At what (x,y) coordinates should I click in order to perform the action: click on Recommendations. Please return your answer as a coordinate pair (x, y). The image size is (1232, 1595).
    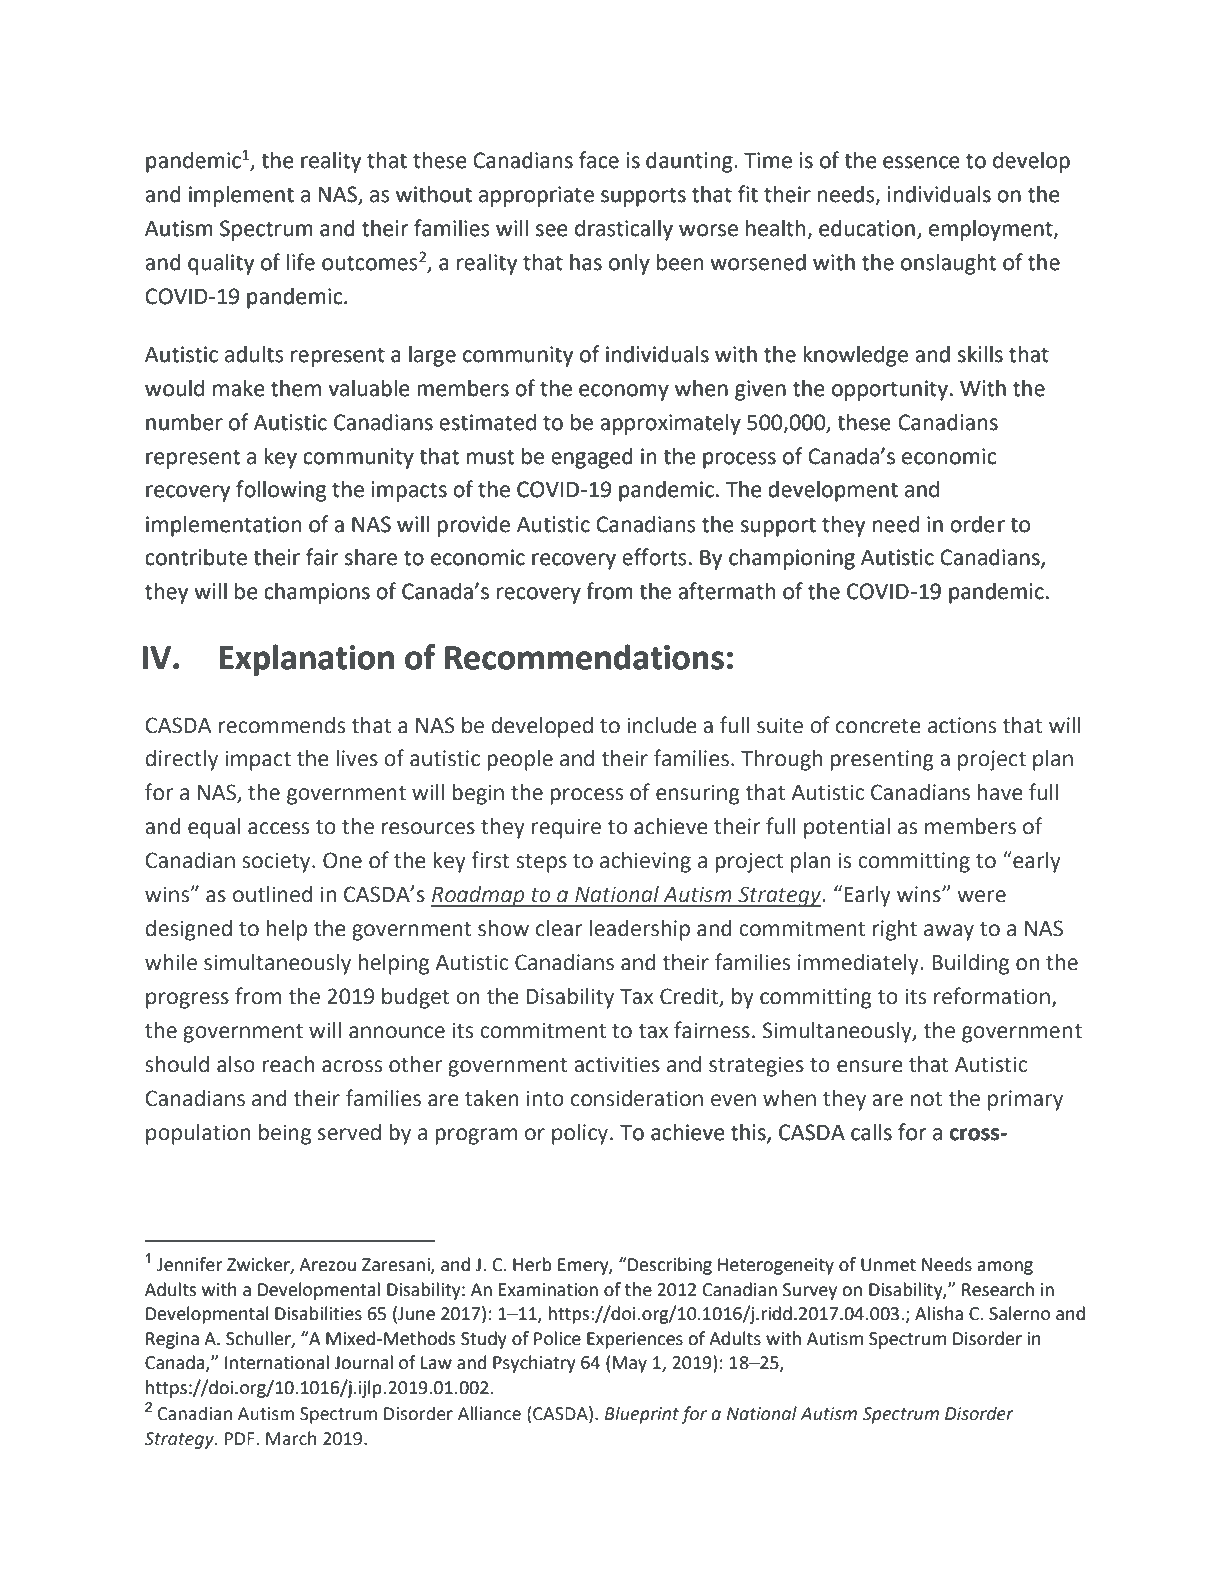
    Looking at the image, I should click on (584, 657).
